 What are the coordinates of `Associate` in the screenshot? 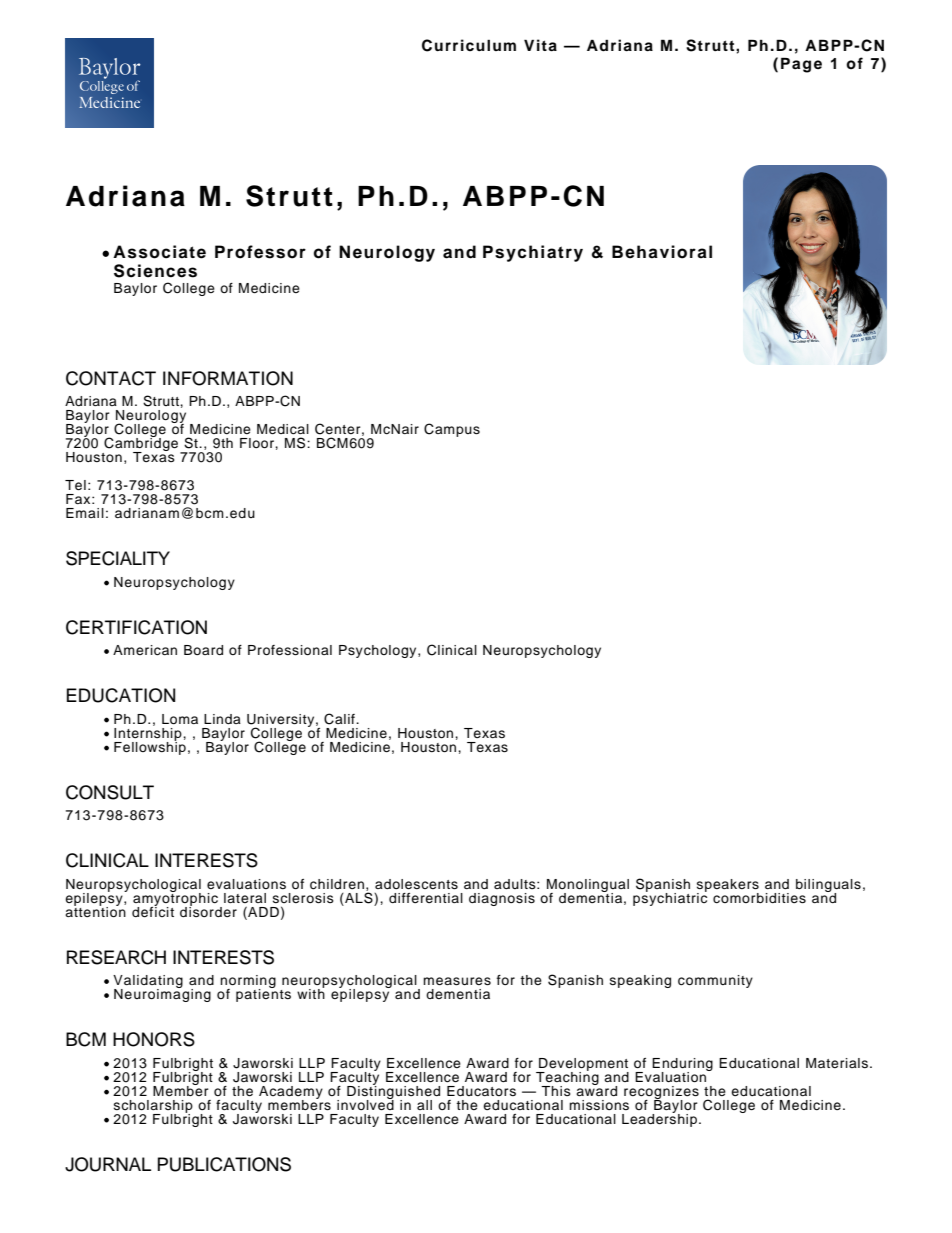 It's located at (159, 252).
